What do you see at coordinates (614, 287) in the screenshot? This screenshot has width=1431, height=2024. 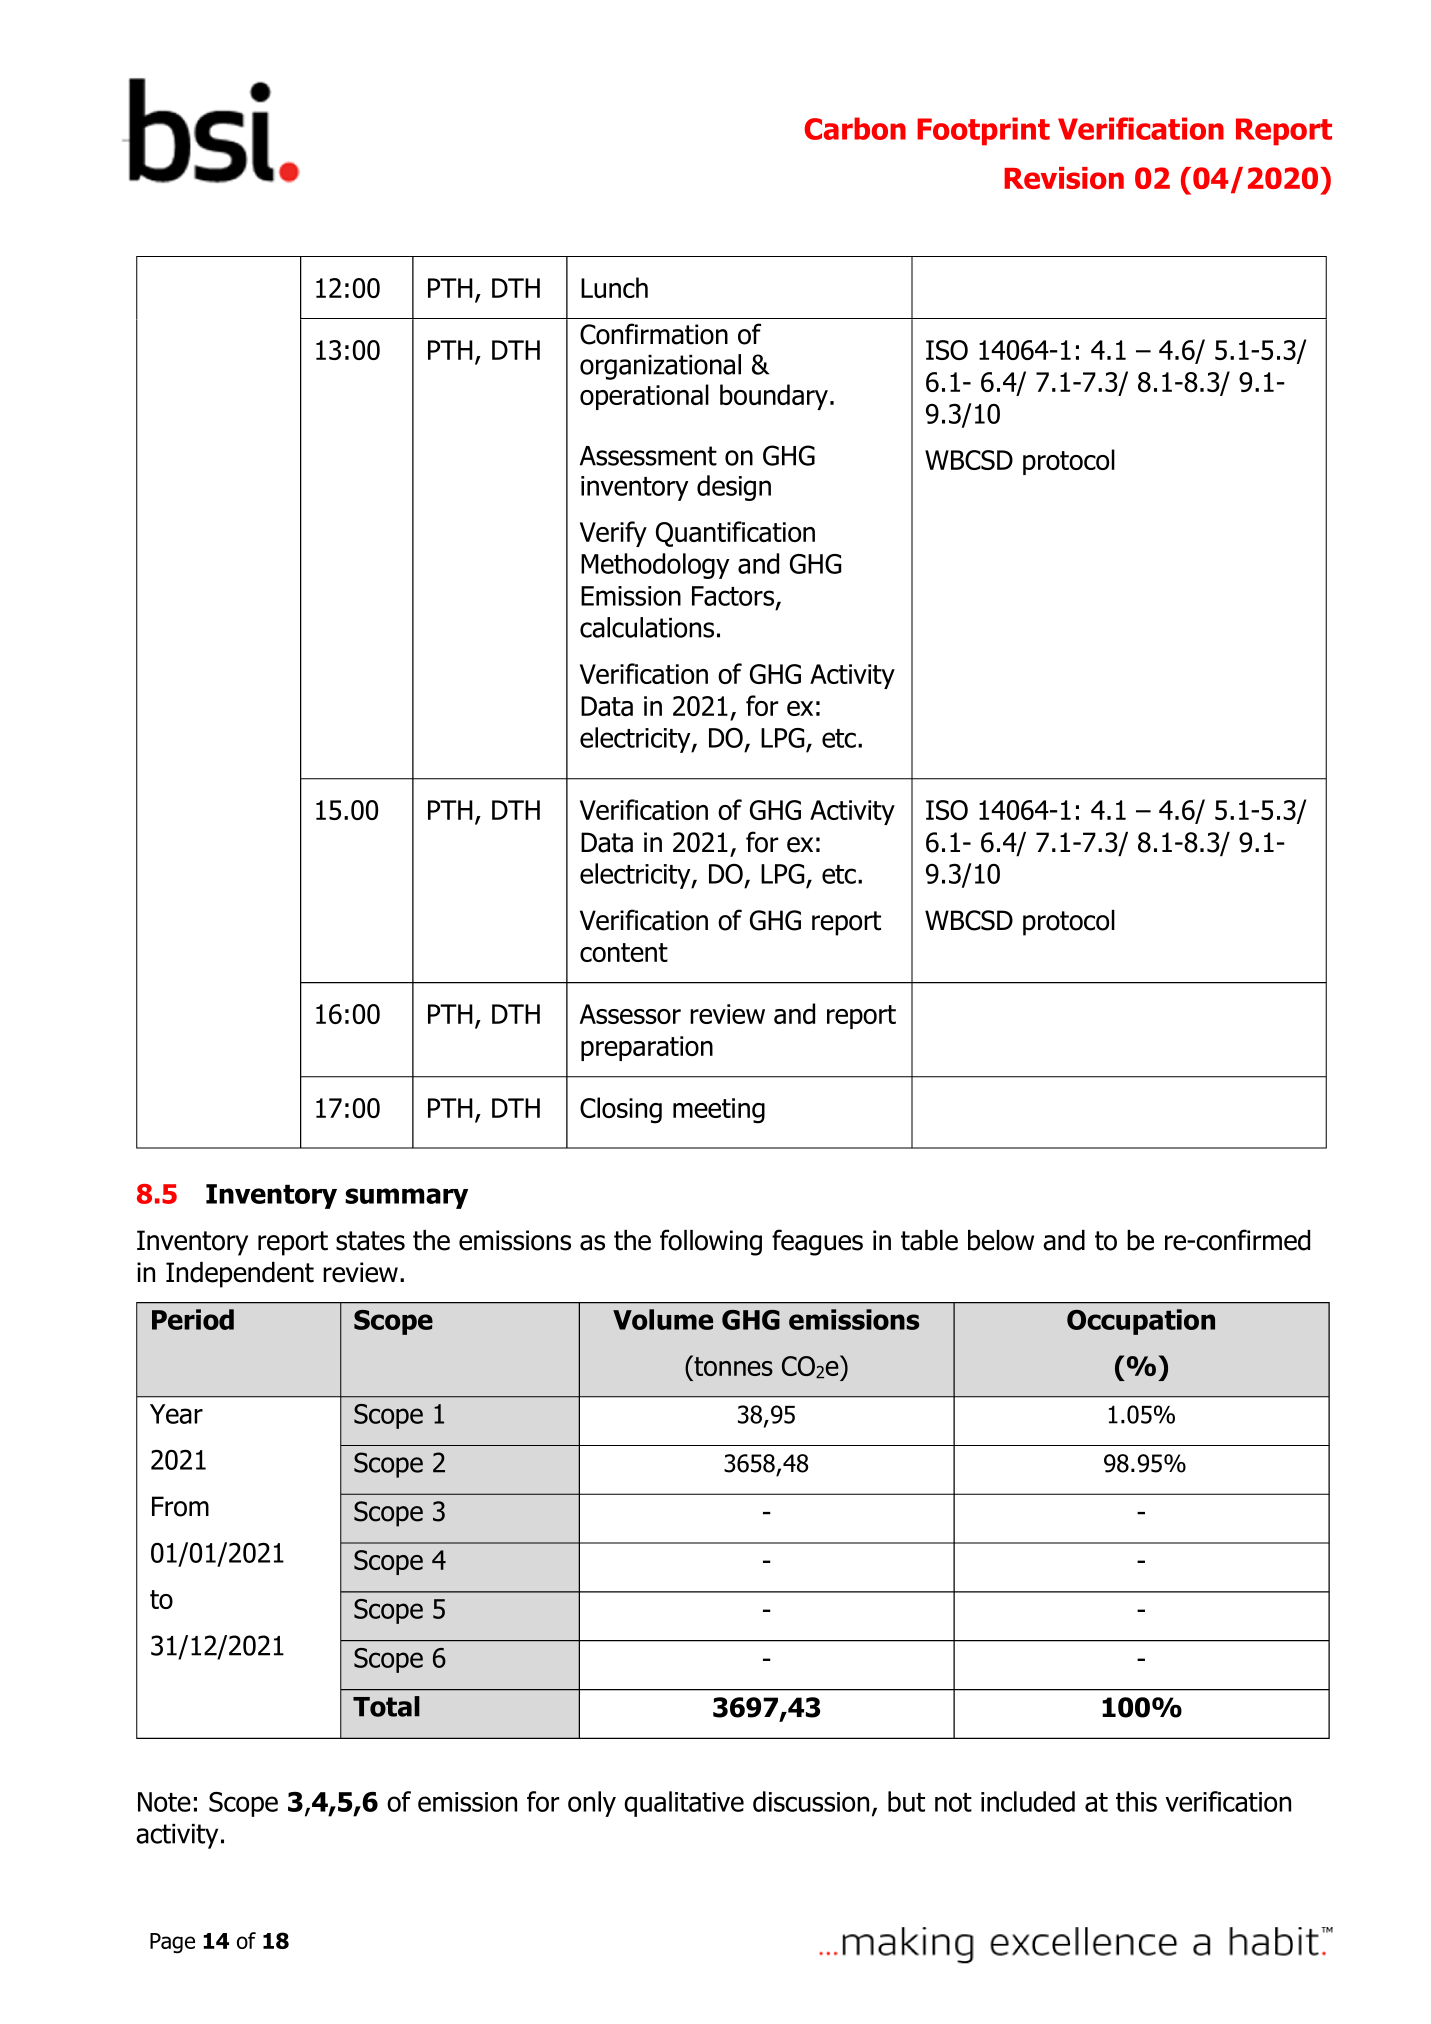 I see `Lunch` at bounding box center [614, 287].
